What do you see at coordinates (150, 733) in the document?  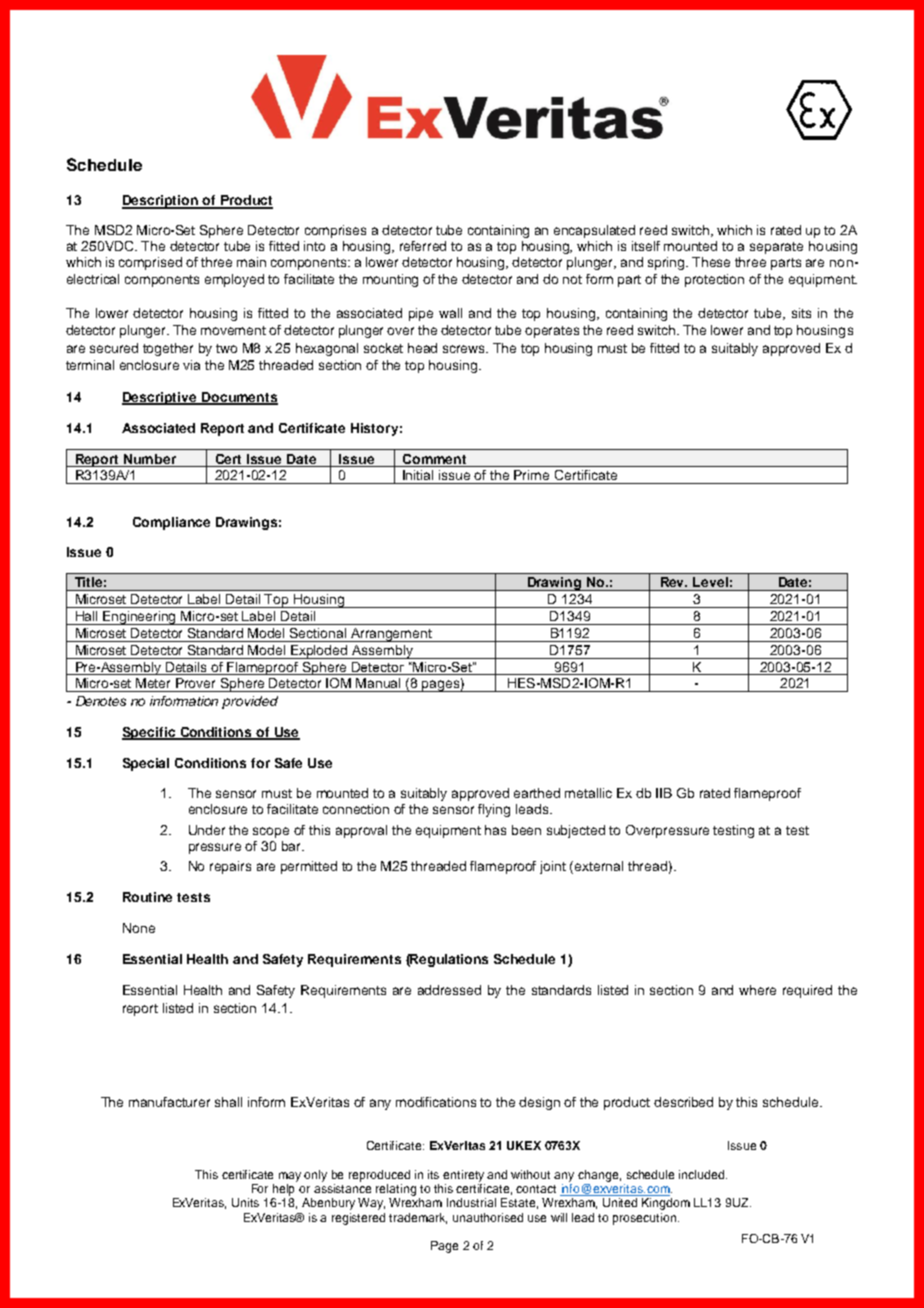 I see `Specific` at bounding box center [150, 733].
